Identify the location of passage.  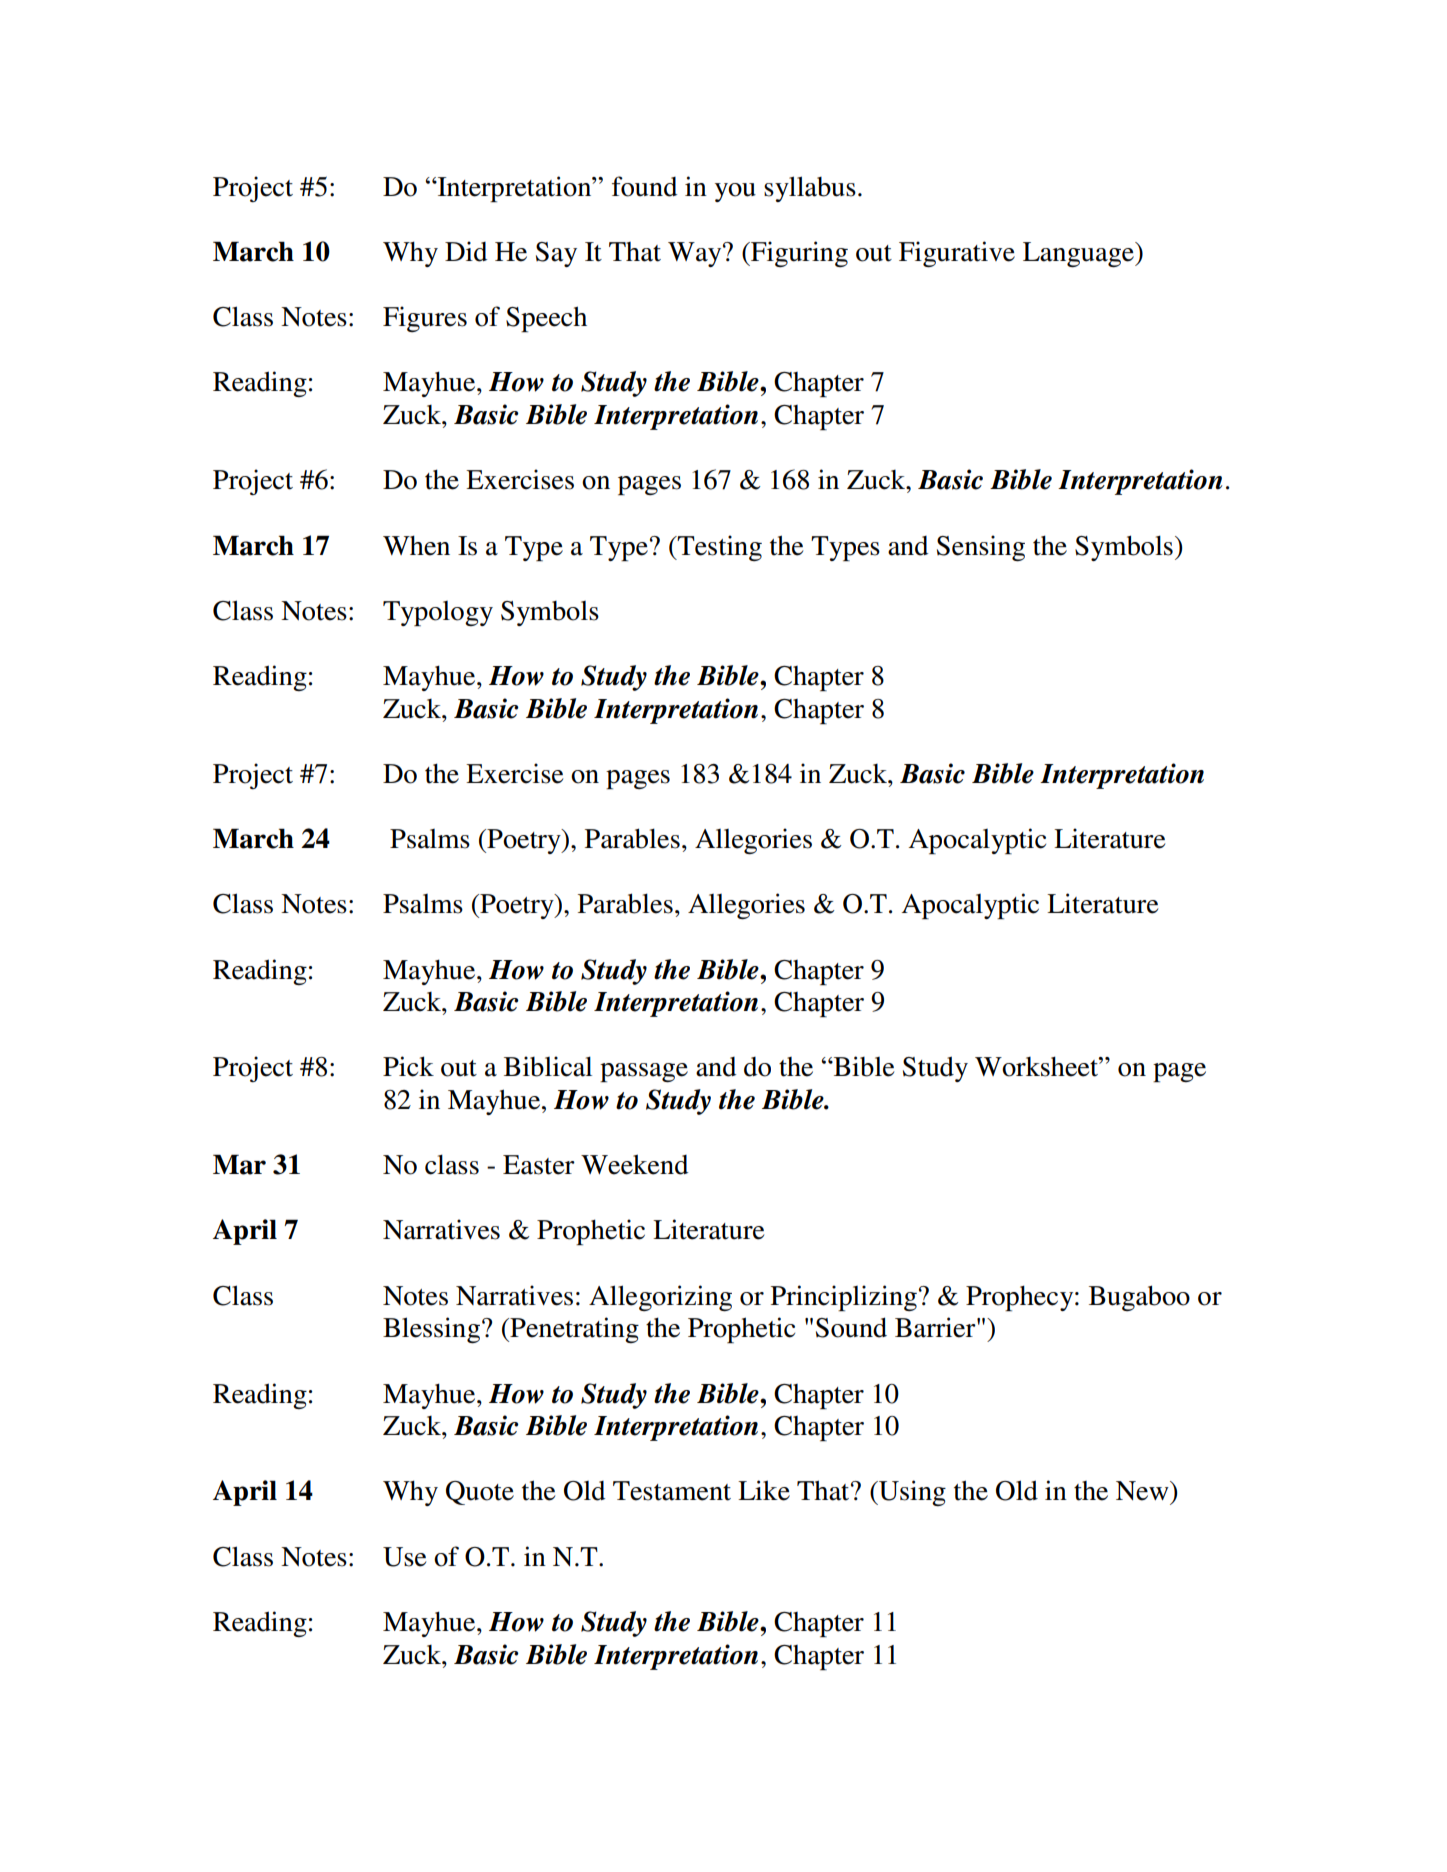
(644, 1072).
